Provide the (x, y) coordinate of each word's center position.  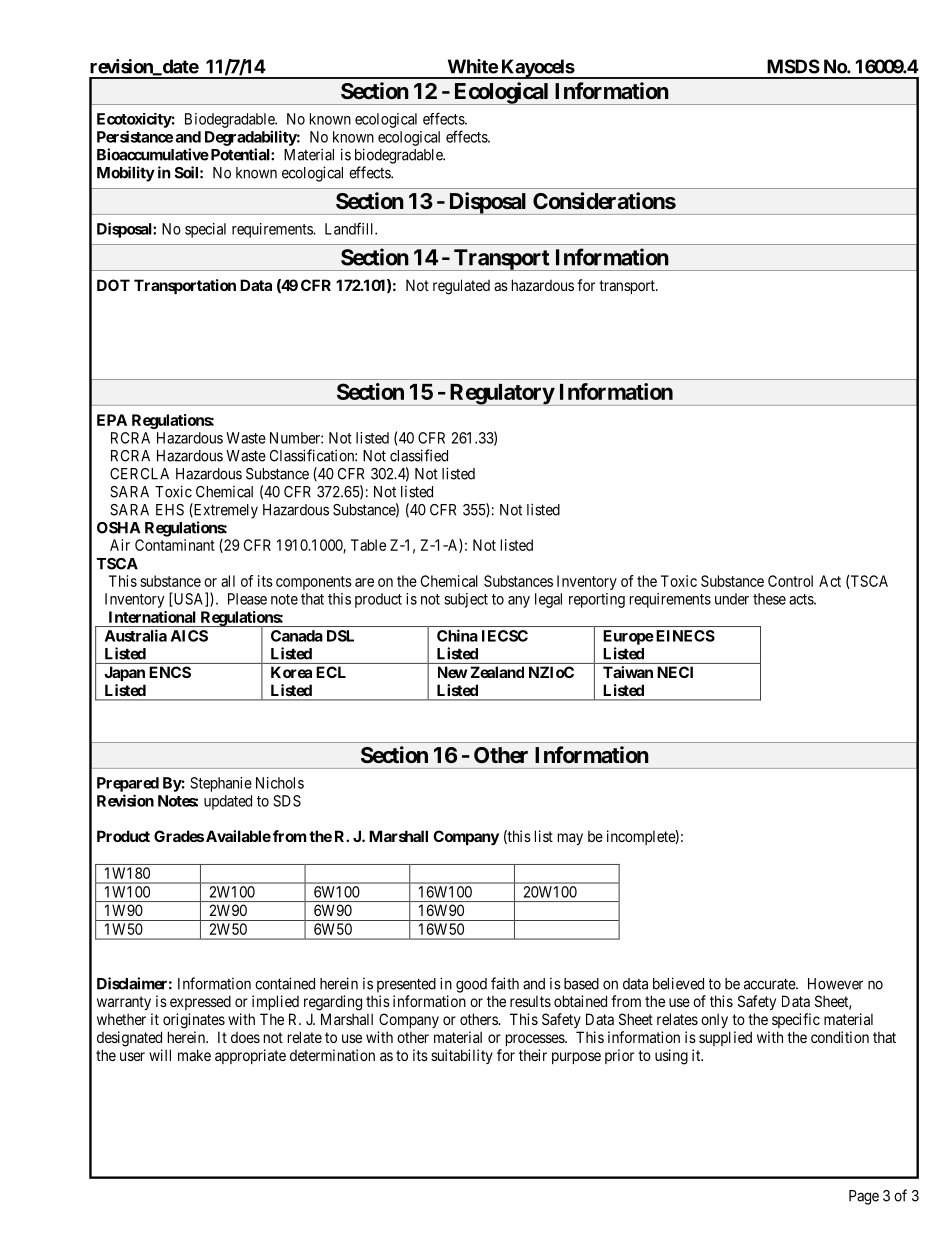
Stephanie (221, 784)
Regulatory (501, 395)
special (205, 230)
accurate (770, 984)
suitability (462, 1056)
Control (790, 581)
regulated (461, 287)
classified (419, 455)
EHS (170, 510)
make (194, 1055)
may (570, 839)
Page (864, 1197)
